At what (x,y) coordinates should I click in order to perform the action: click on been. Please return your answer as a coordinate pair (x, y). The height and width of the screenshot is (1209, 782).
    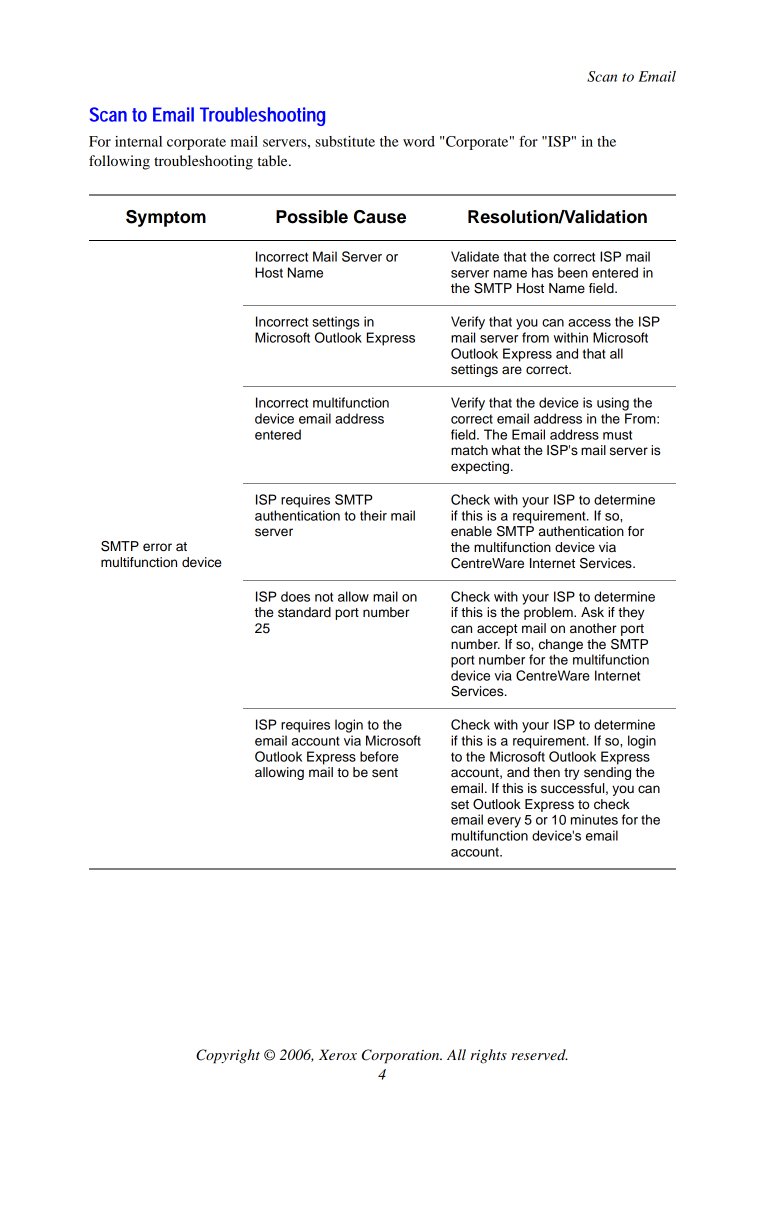
    Looking at the image, I should click on (573, 272).
